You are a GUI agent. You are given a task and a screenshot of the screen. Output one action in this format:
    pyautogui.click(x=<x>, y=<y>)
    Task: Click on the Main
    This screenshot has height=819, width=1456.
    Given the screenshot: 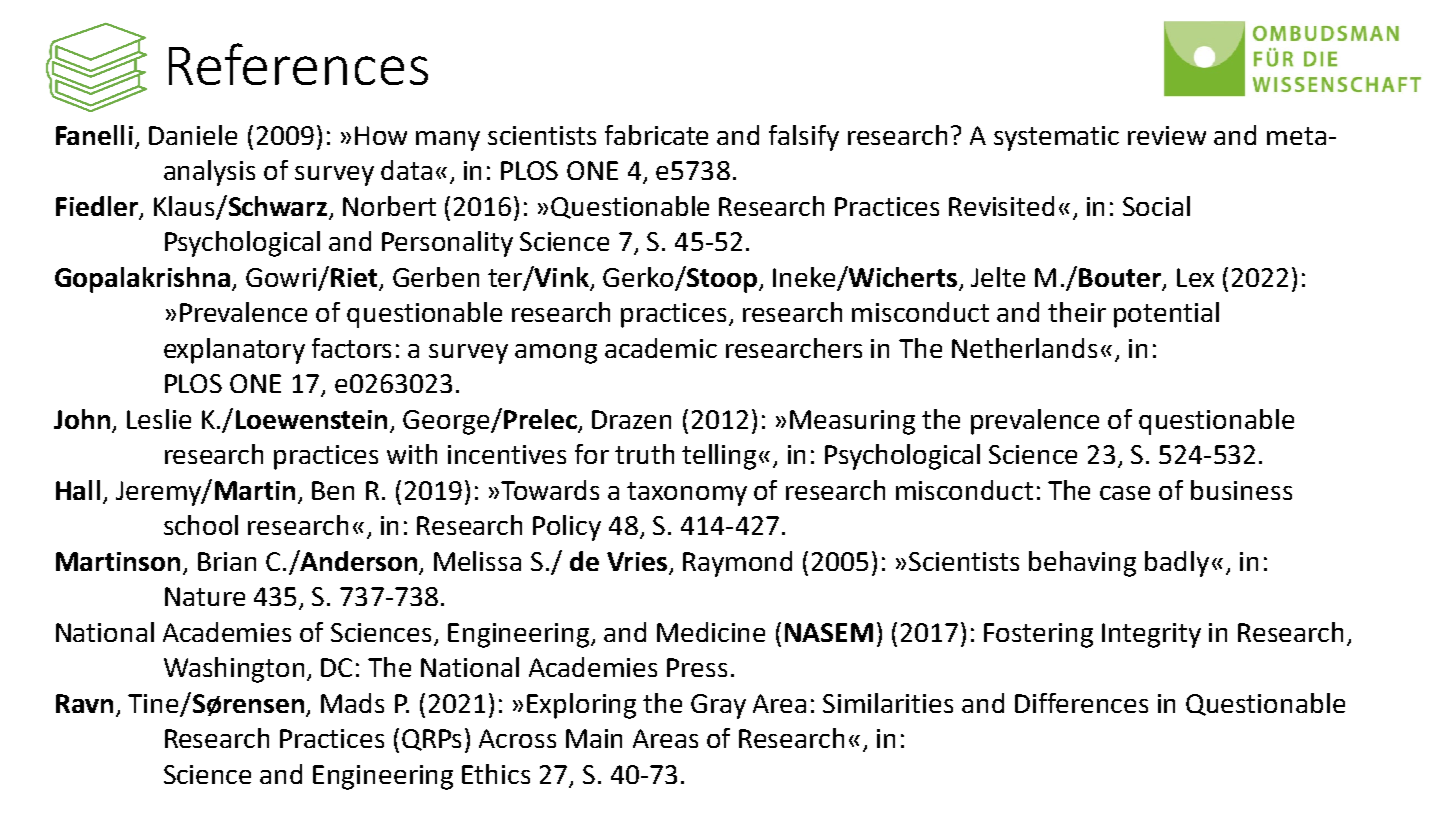 What is the action you would take?
    pyautogui.click(x=594, y=738)
